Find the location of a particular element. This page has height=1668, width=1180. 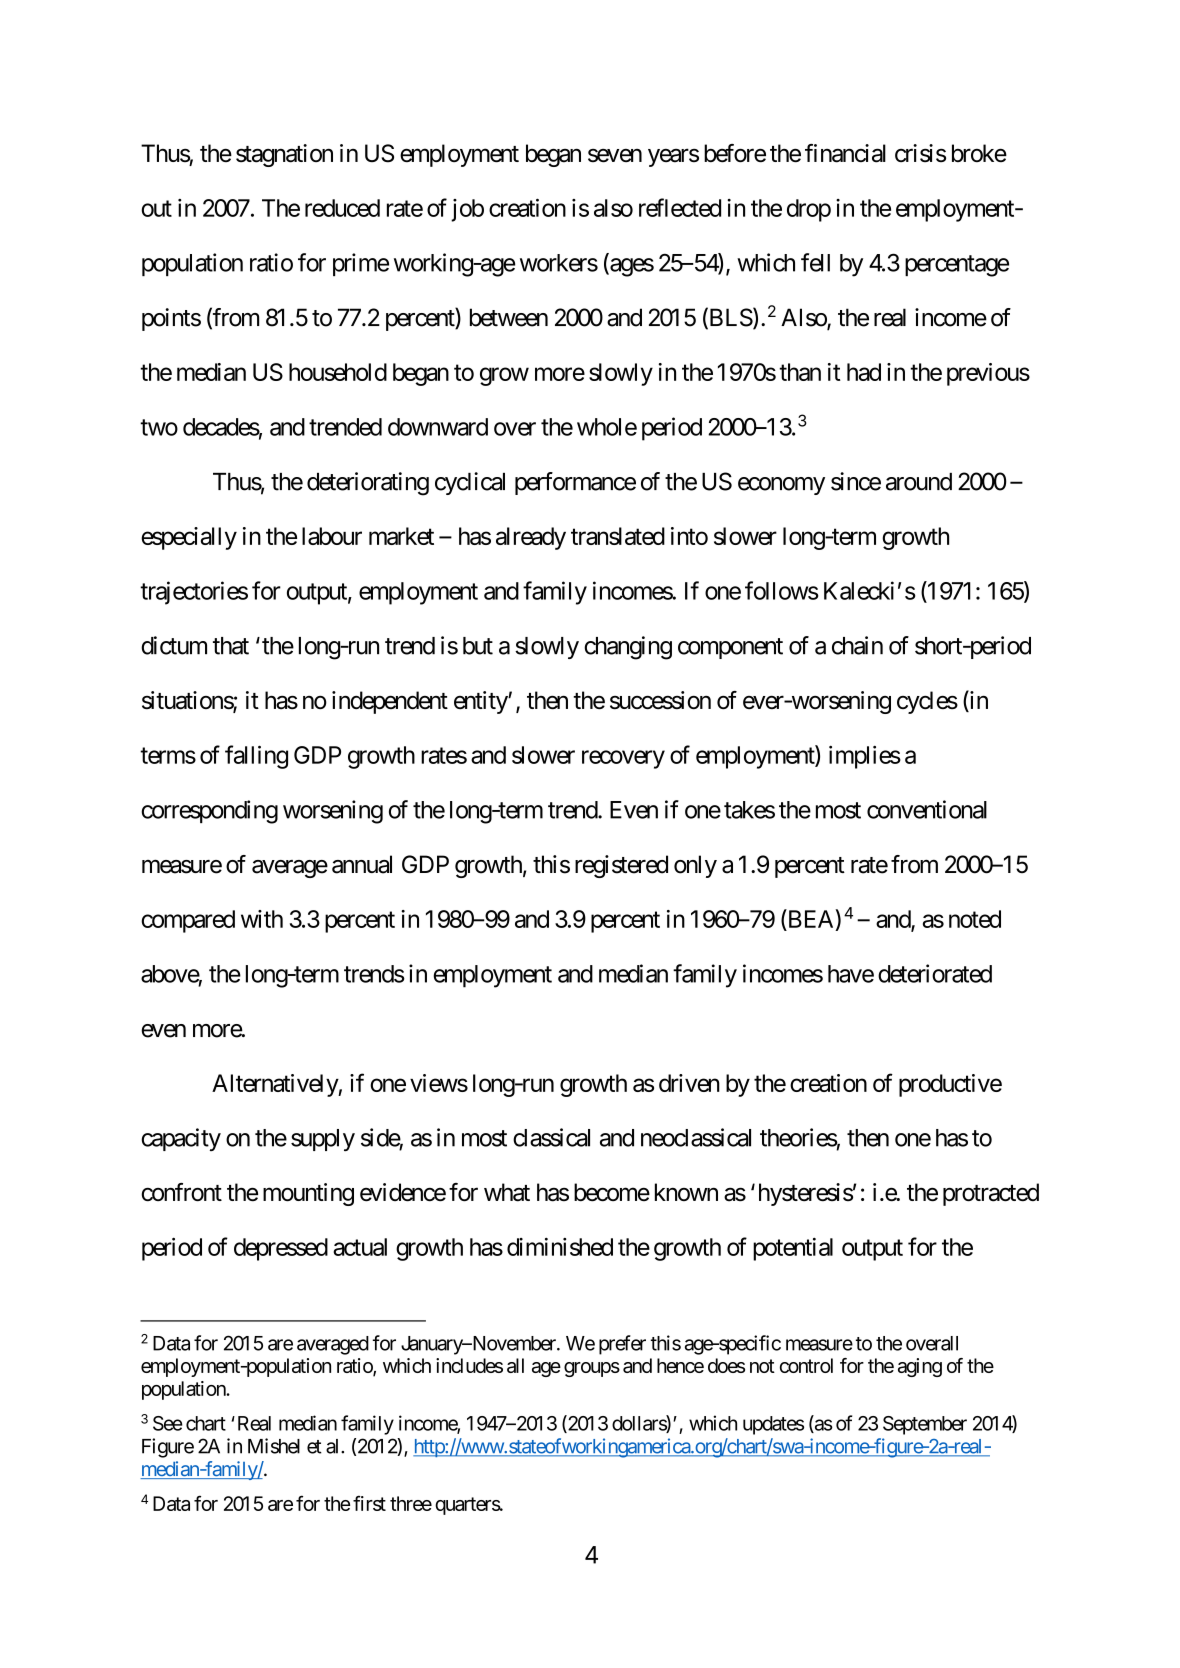

changing is located at coordinates (628, 648).
